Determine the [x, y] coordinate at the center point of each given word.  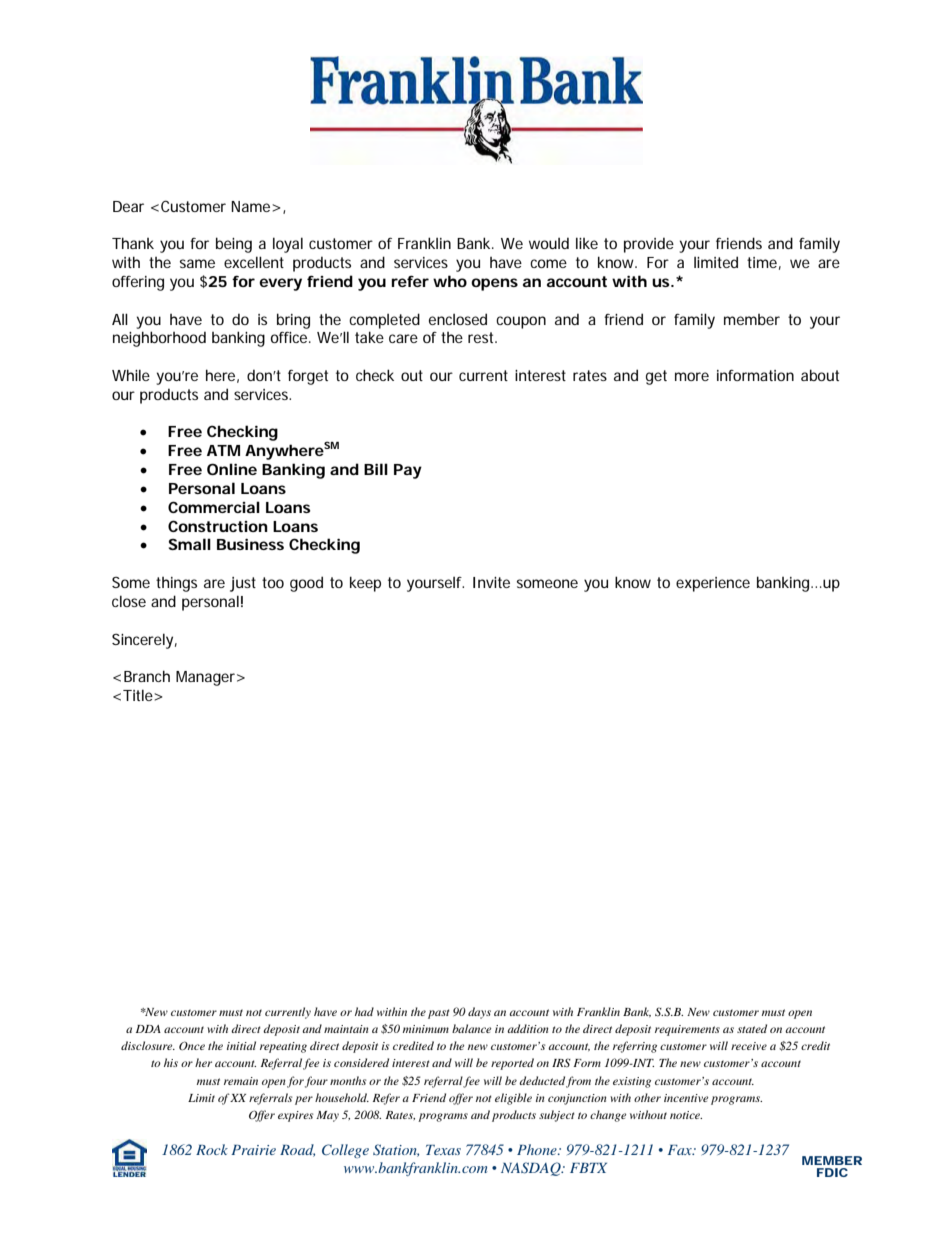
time [764, 263]
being [234, 245]
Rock [212, 1149]
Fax [681, 1150]
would [549, 243]
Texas [443, 1150]
